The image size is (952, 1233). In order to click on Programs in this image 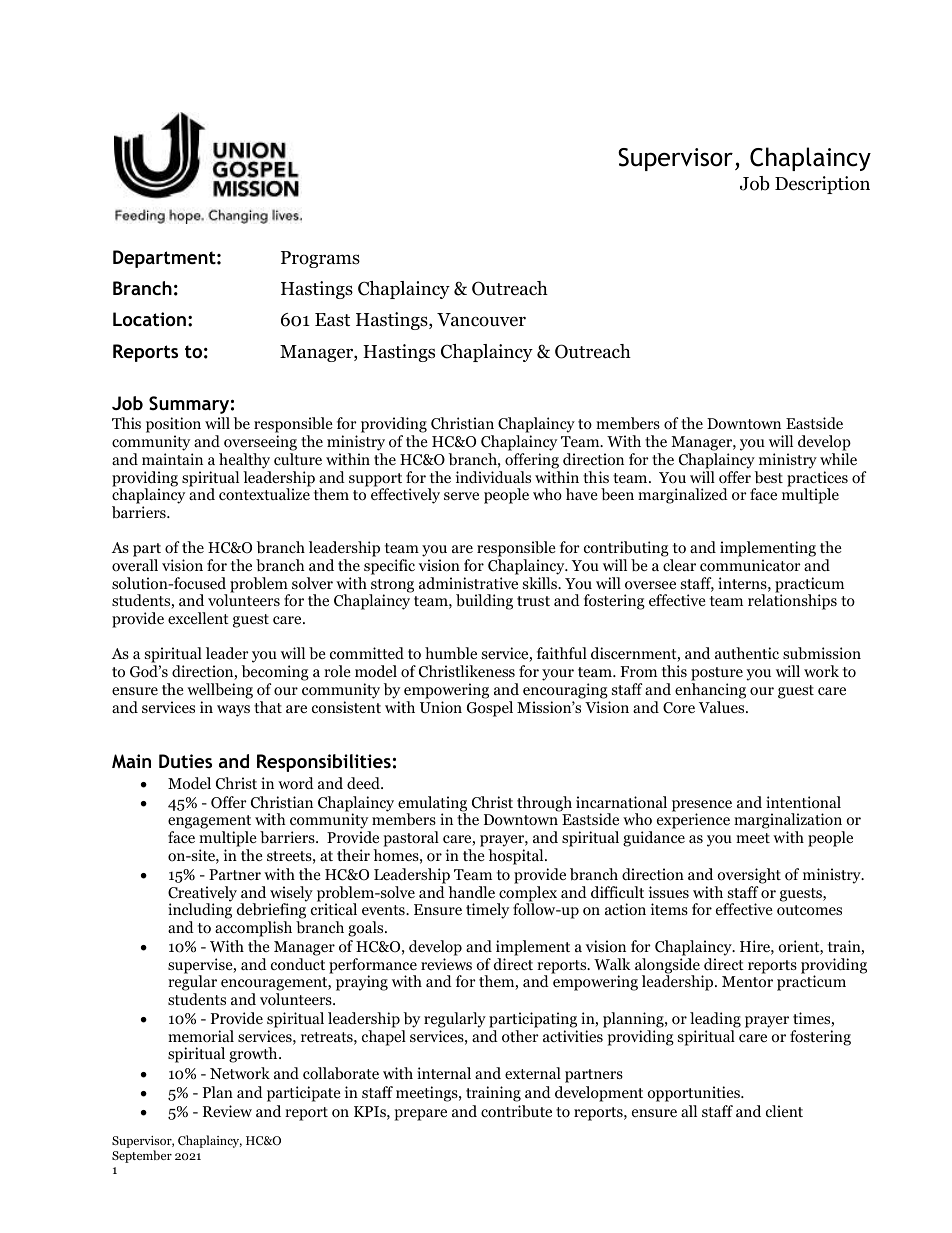, I will do `click(320, 259)`.
